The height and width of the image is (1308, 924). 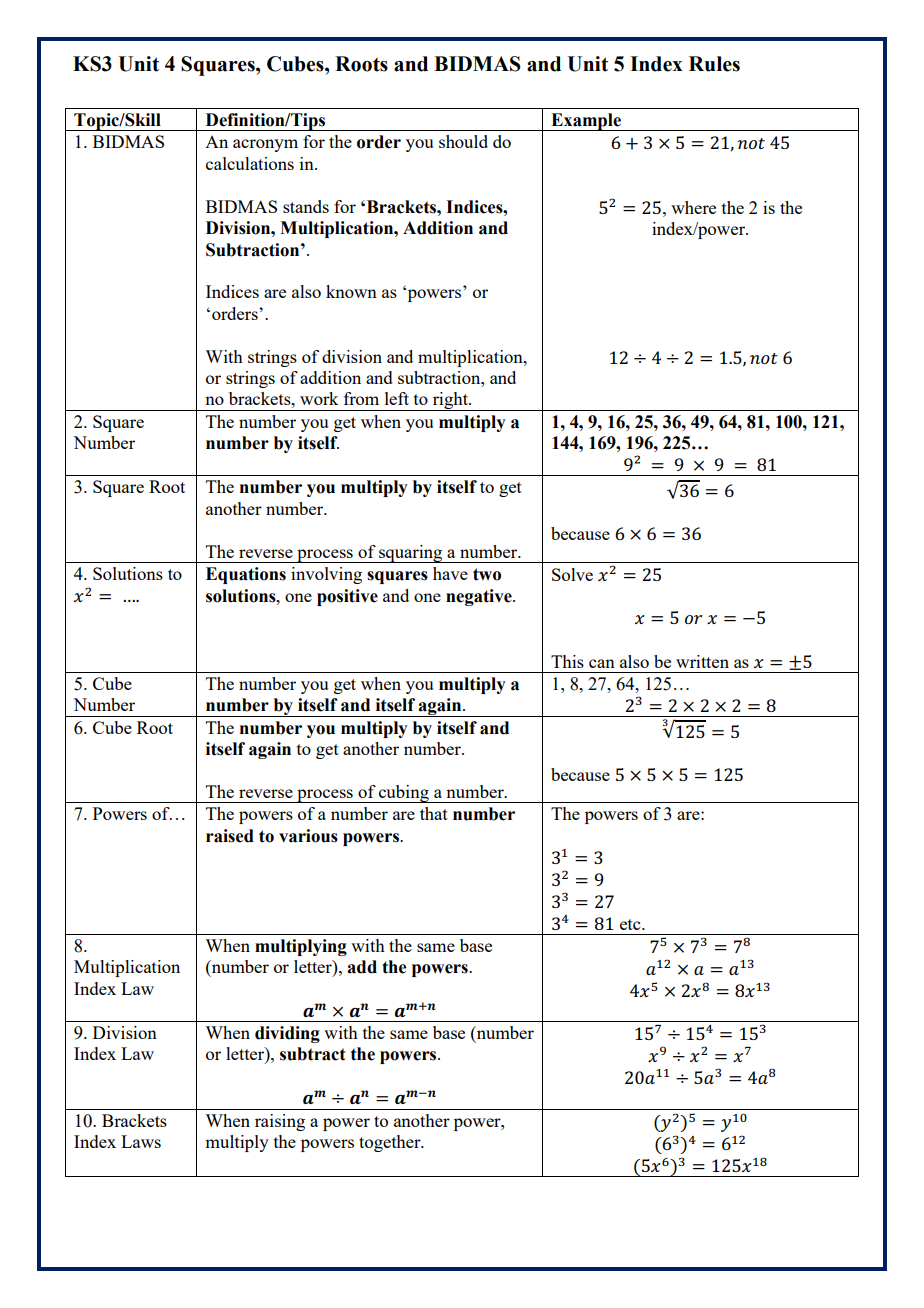 What do you see at coordinates (631, 924) in the image?
I see `etc` at bounding box center [631, 924].
